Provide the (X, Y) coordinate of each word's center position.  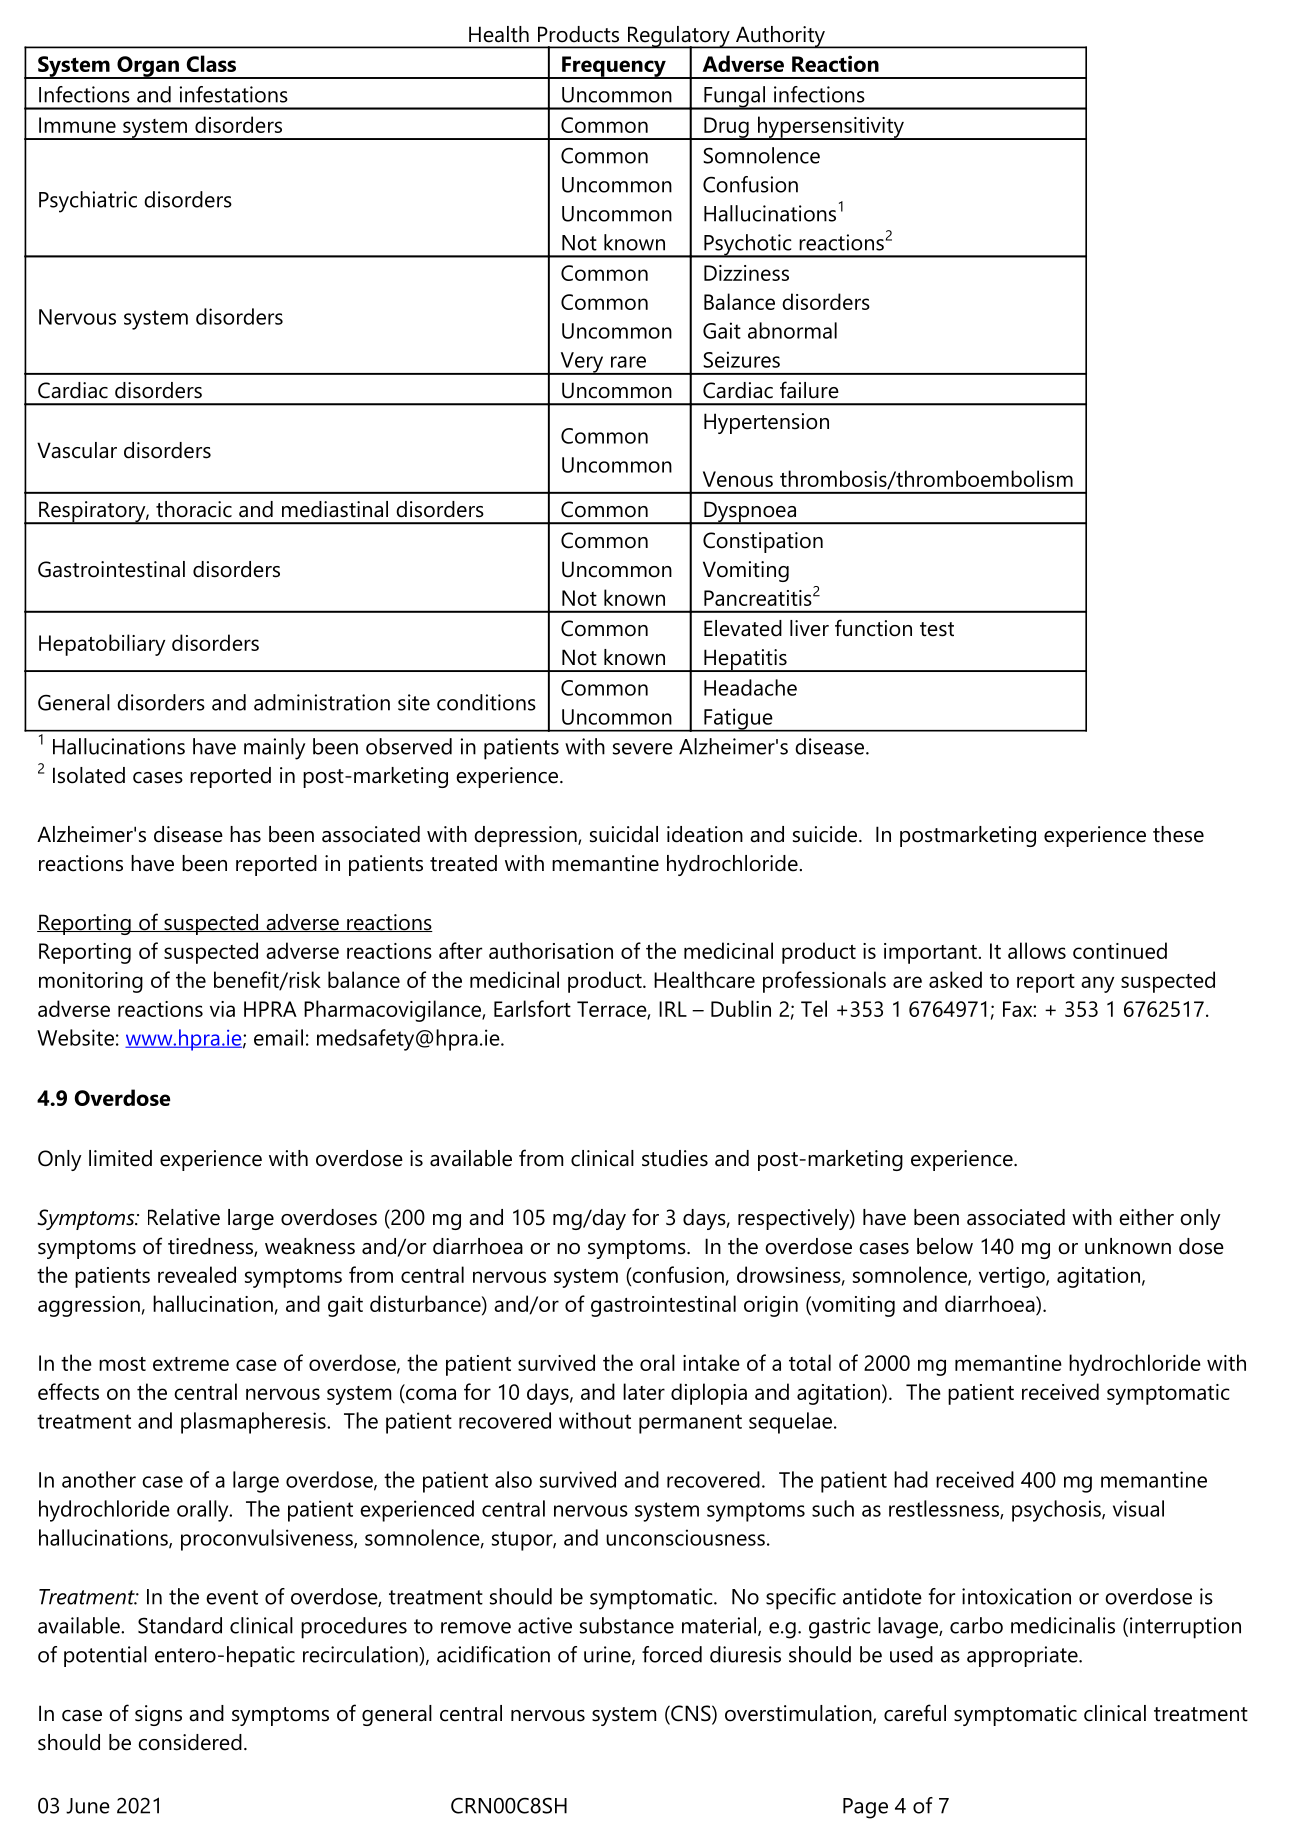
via (222, 1009)
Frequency (614, 67)
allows (1037, 950)
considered (190, 1742)
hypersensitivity (830, 128)
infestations (234, 94)
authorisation (551, 950)
